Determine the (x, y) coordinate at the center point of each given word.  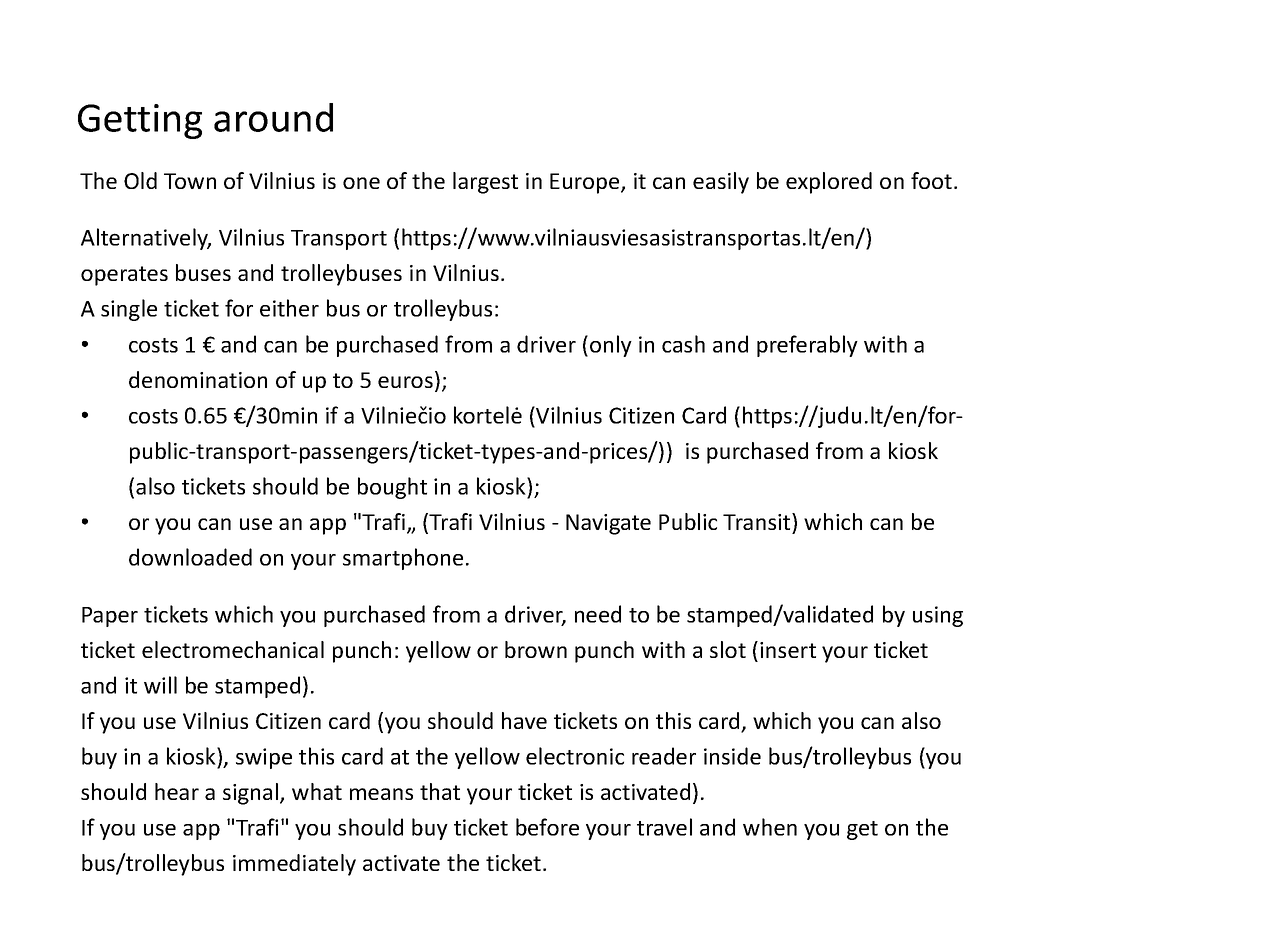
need (598, 614)
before (547, 827)
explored (829, 183)
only (611, 346)
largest (485, 183)
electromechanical (233, 649)
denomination (198, 379)
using (938, 616)
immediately (294, 865)
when (770, 827)
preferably (807, 346)
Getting (140, 121)
